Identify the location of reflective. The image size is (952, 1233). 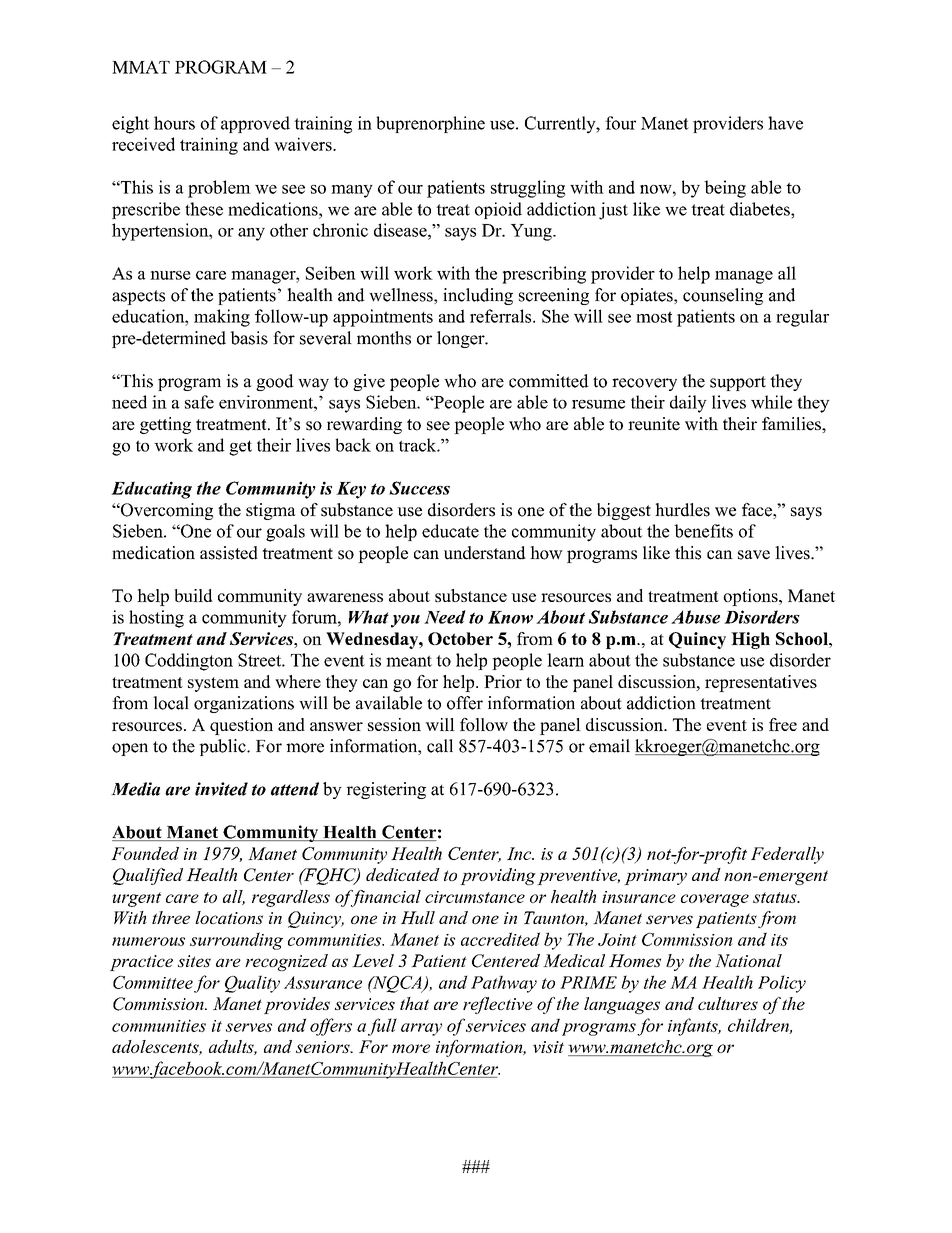
(498, 1005).
